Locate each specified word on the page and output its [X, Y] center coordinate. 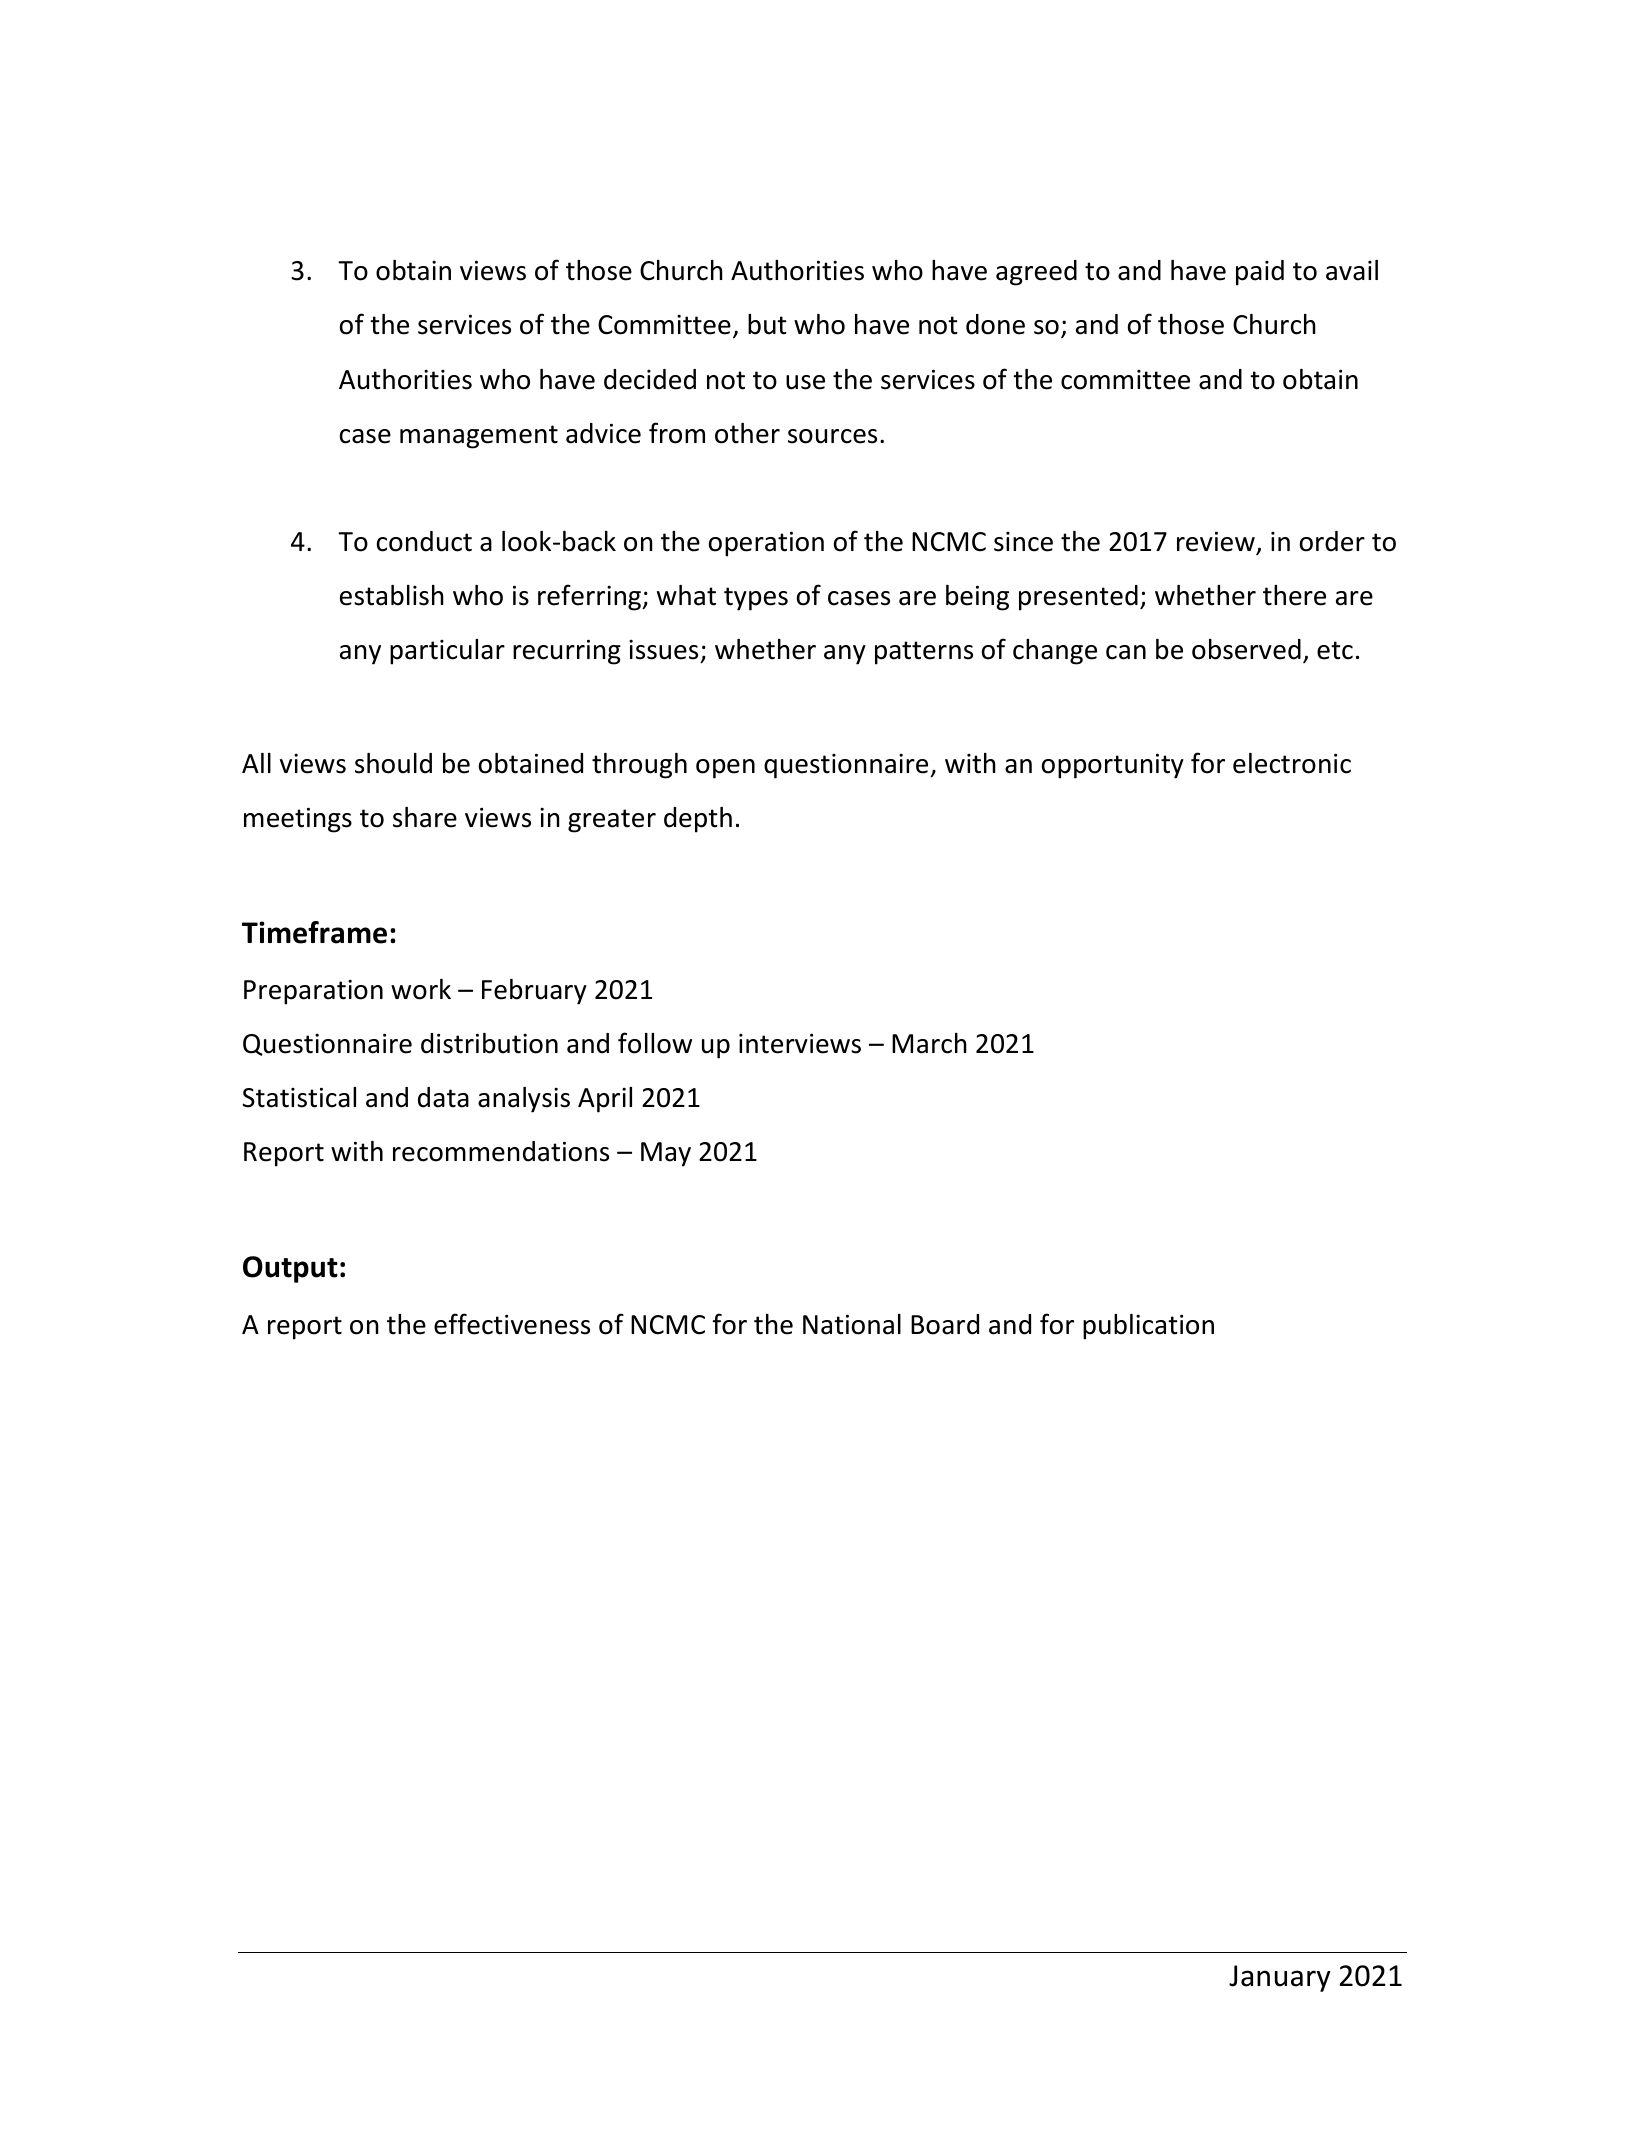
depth [698, 820]
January [1280, 1978]
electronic [1292, 763]
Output [290, 1269]
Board [945, 1324]
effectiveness [512, 1324]
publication [1148, 1327]
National [852, 1324]
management [479, 437]
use [805, 382]
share [425, 817]
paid [1260, 273]
